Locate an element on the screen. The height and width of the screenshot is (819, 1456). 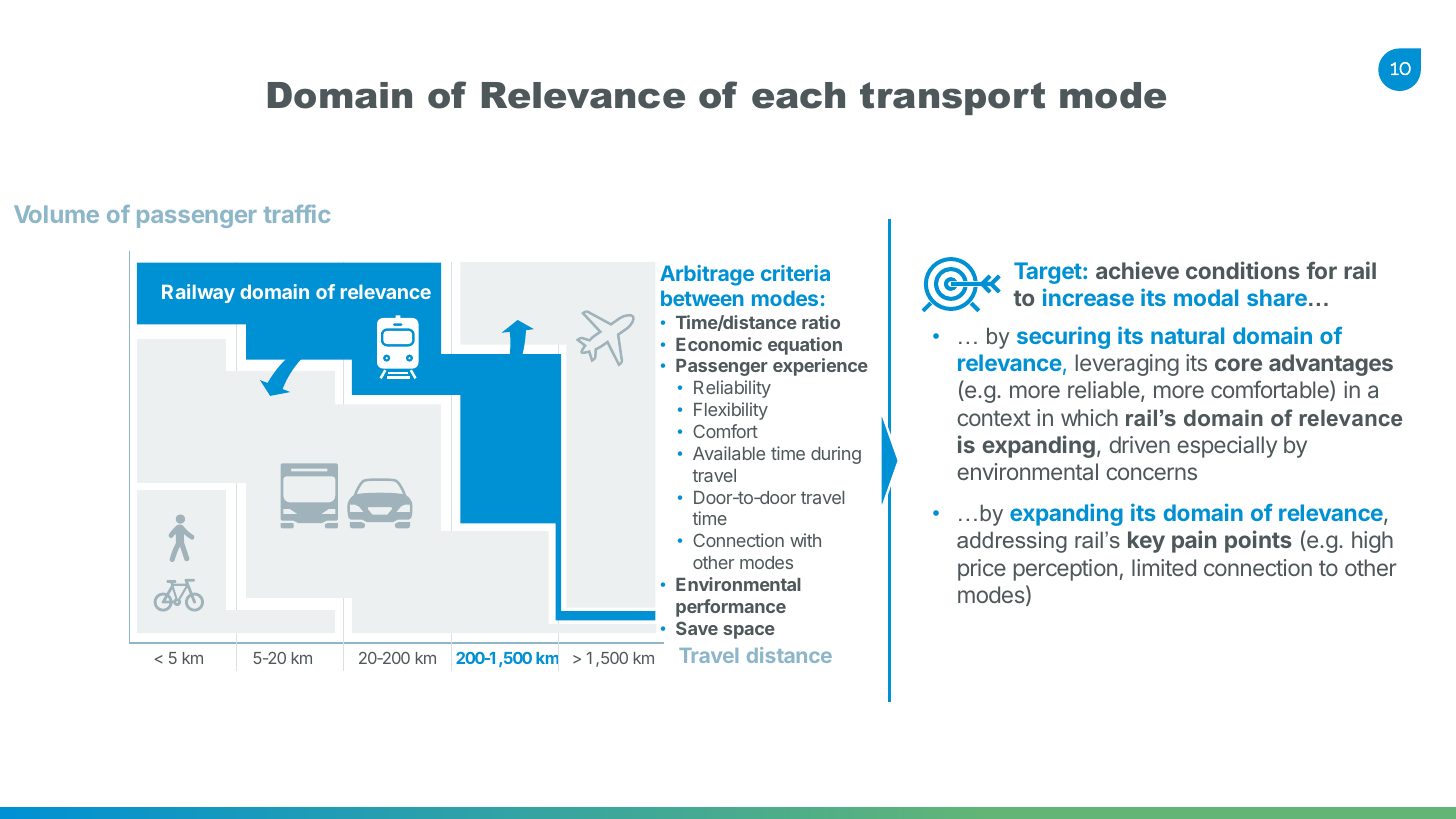
Save is located at coordinates (697, 628).
